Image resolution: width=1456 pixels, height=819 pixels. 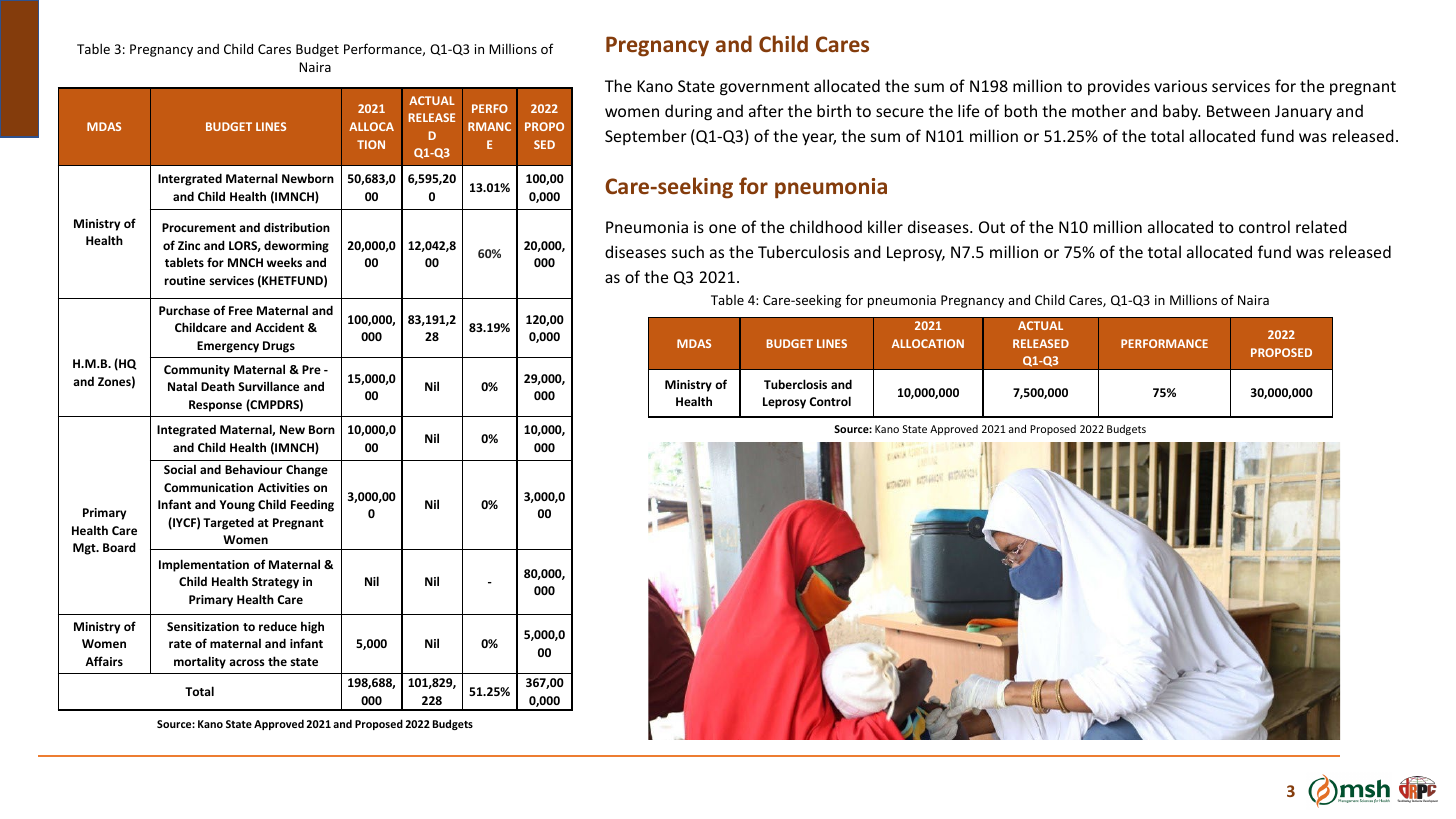 What do you see at coordinates (307, 470) in the screenshot?
I see `Change` at bounding box center [307, 470].
